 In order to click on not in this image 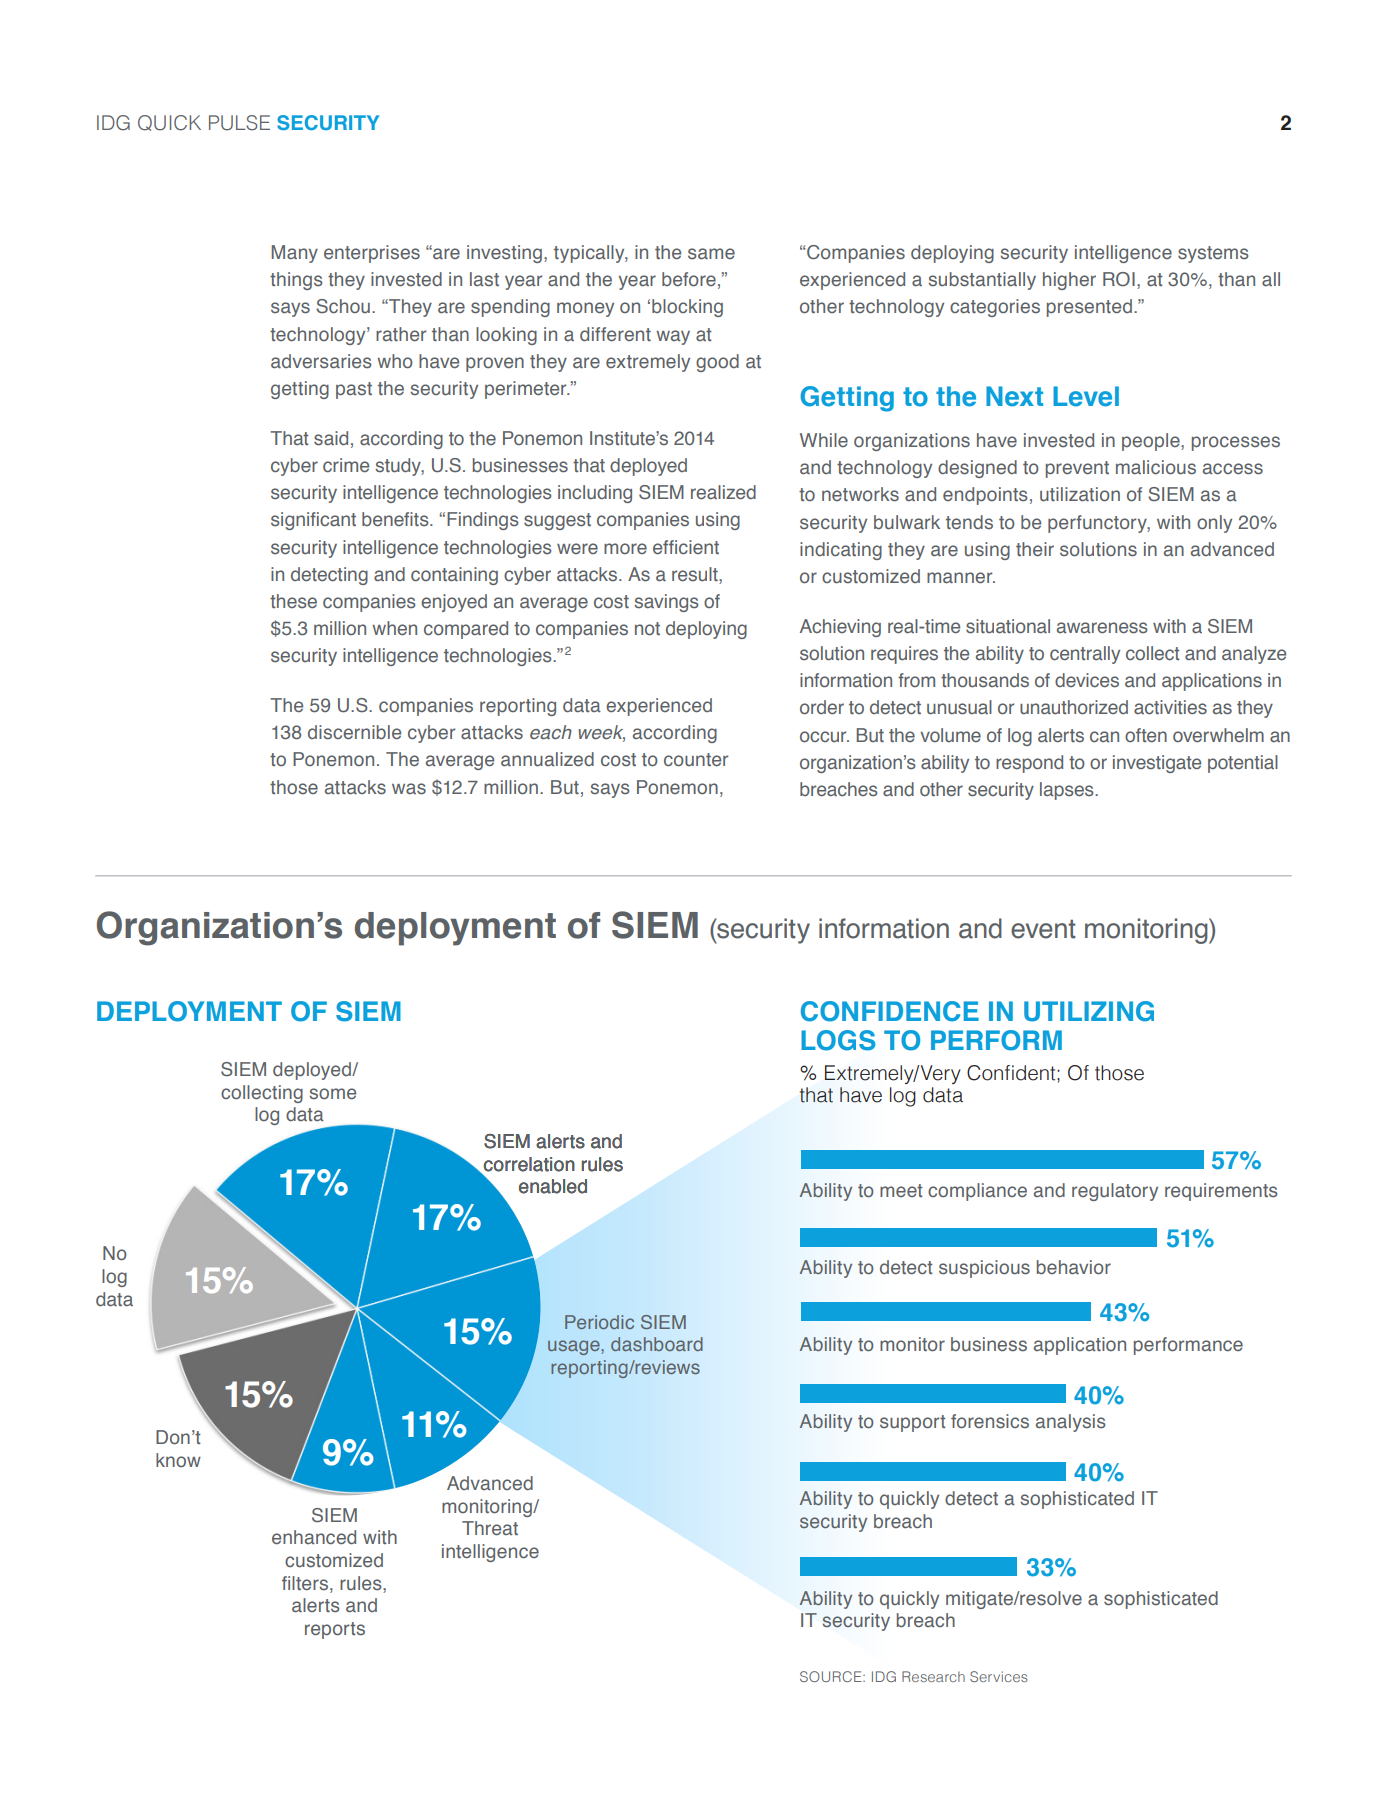, I will do `click(647, 628)`.
